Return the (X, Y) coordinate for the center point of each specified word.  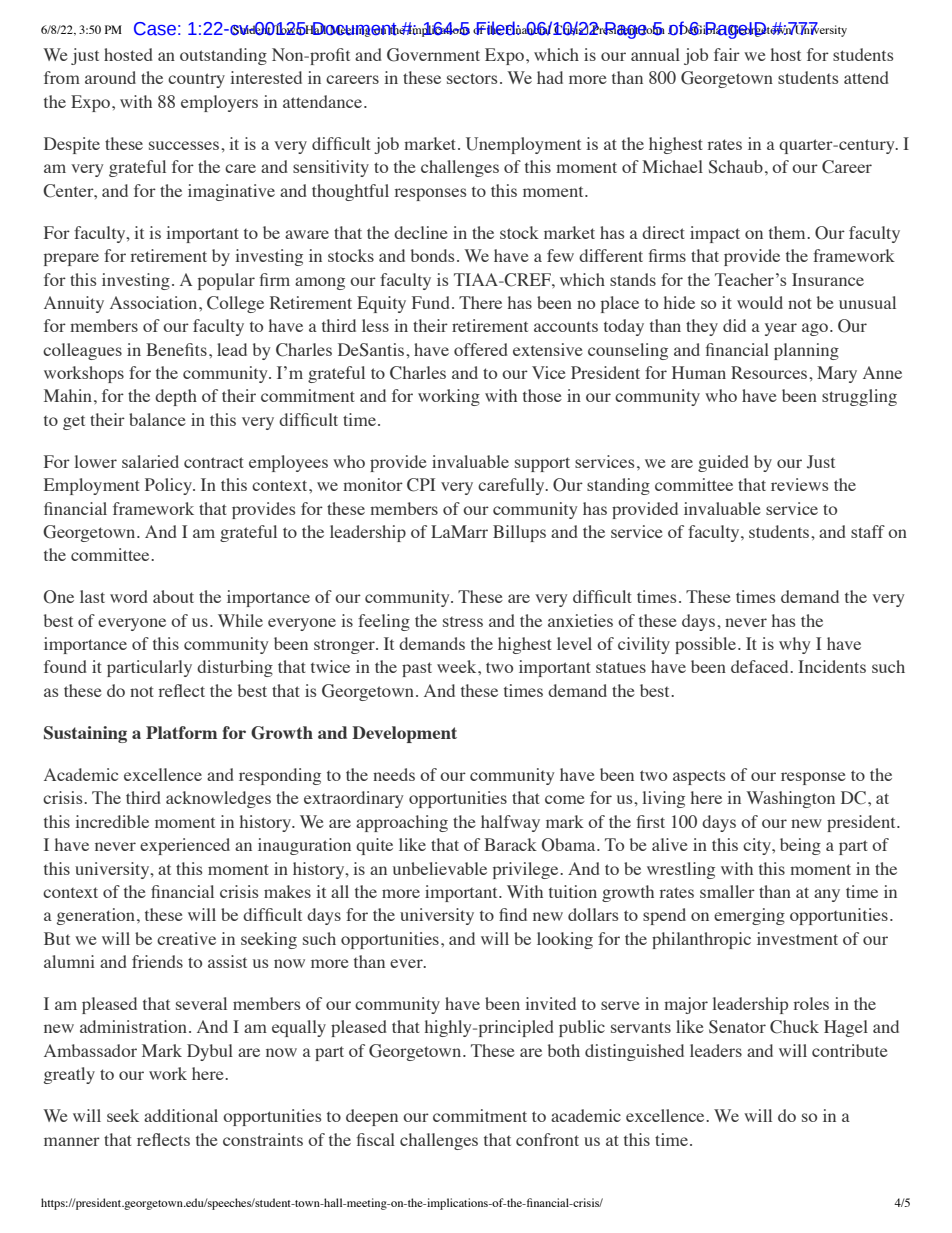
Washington (790, 799)
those (542, 395)
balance (157, 419)
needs (394, 774)
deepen (372, 1117)
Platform (181, 732)
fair (727, 54)
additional (181, 1115)
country (196, 80)
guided (723, 463)
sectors (472, 78)
